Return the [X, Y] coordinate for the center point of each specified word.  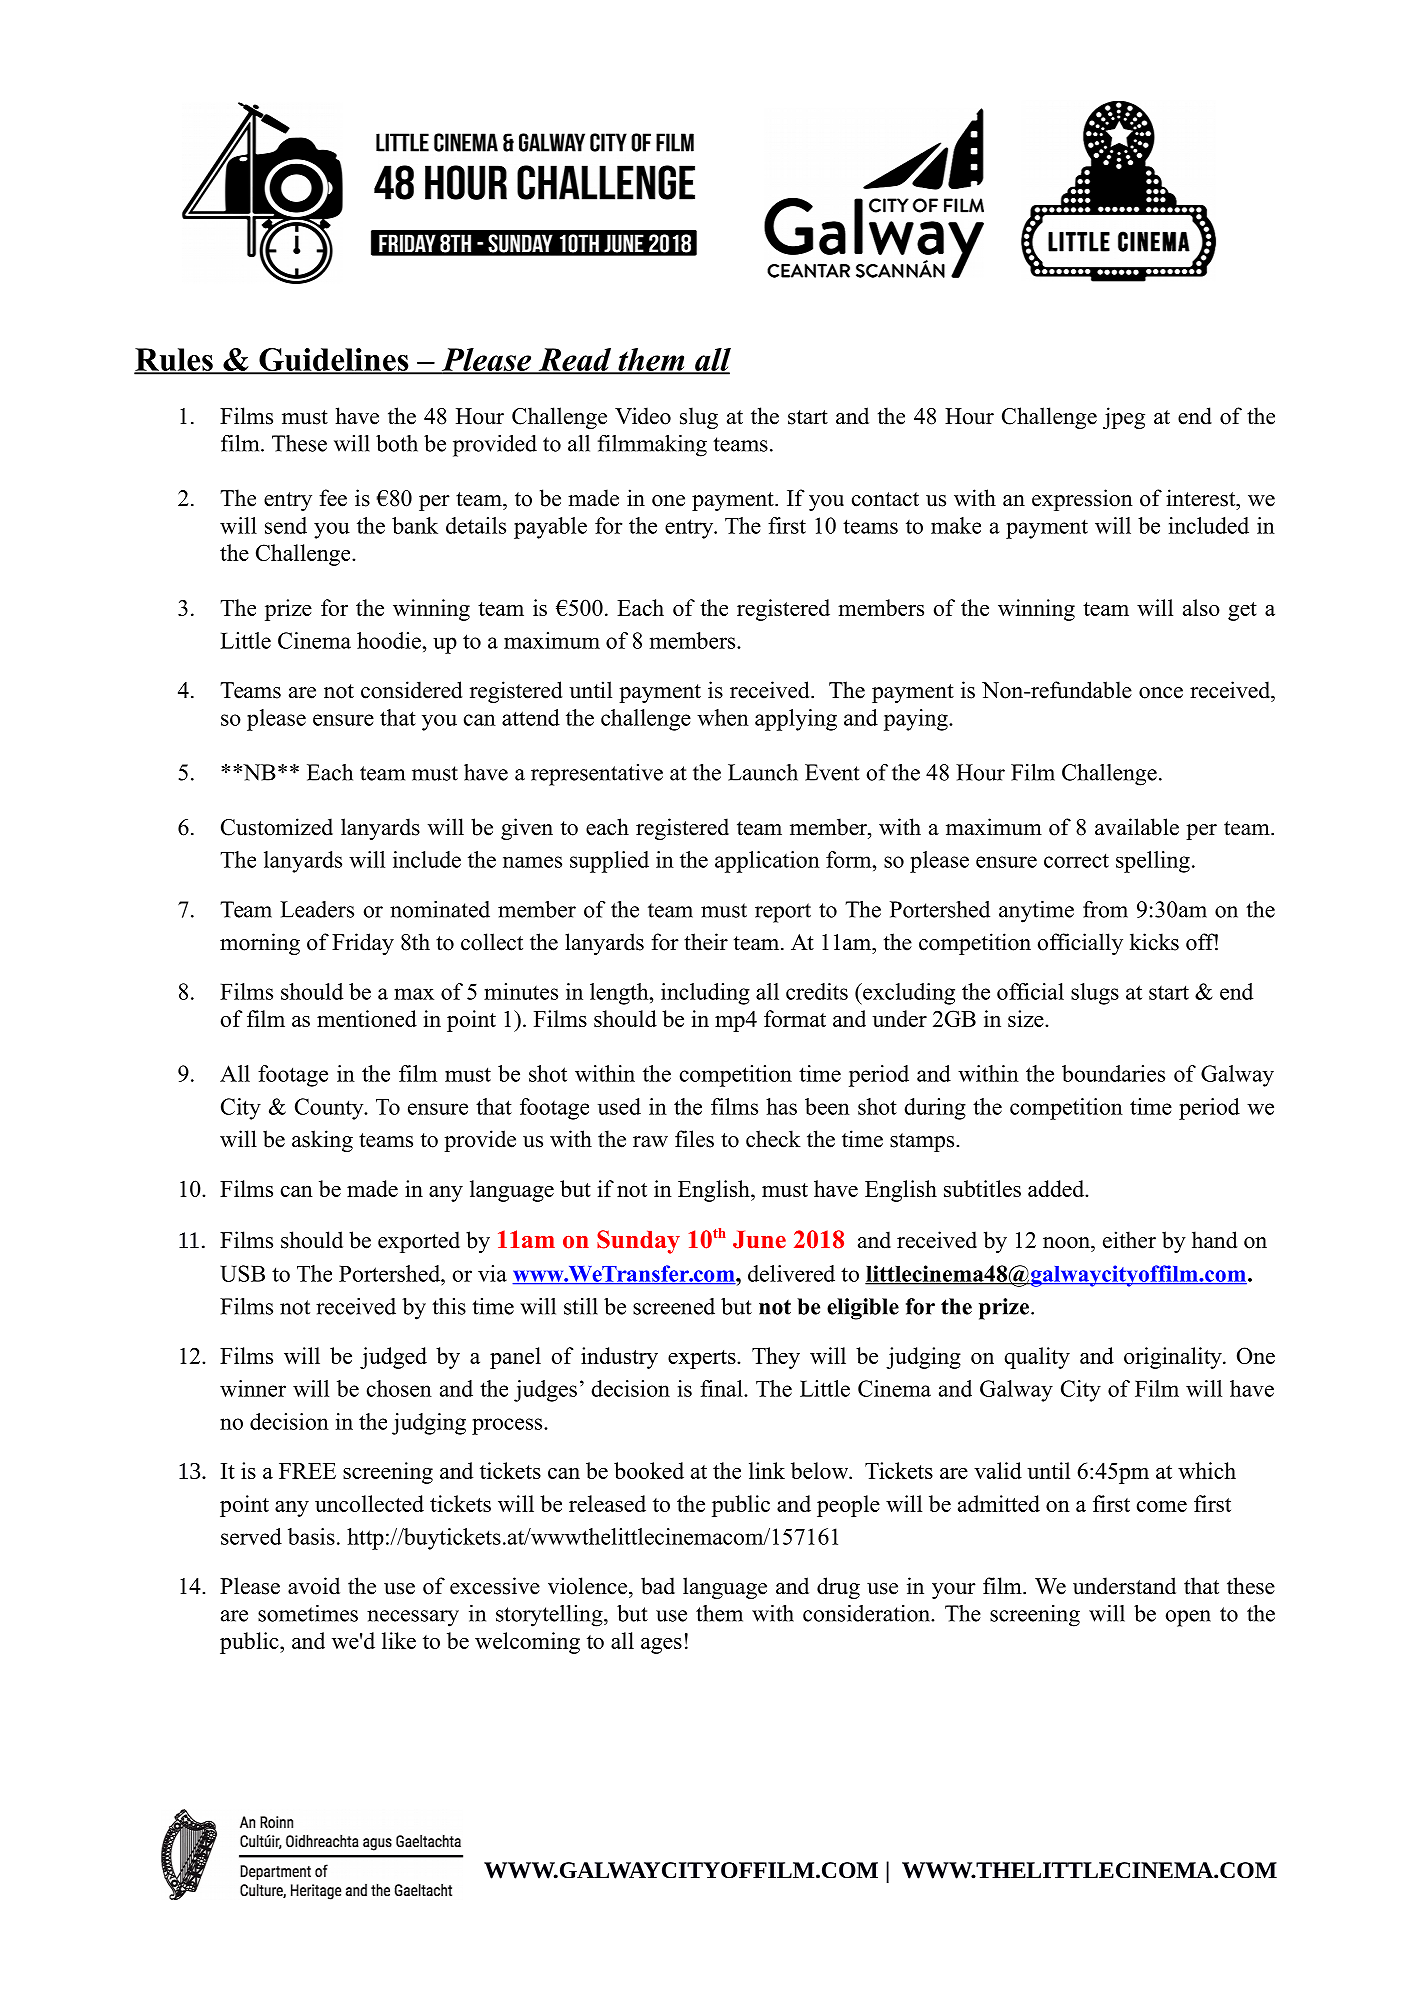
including [705, 994]
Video [643, 416]
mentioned [367, 1018]
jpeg [1124, 418]
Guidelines [334, 360]
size [1027, 1018]
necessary [413, 1618]
